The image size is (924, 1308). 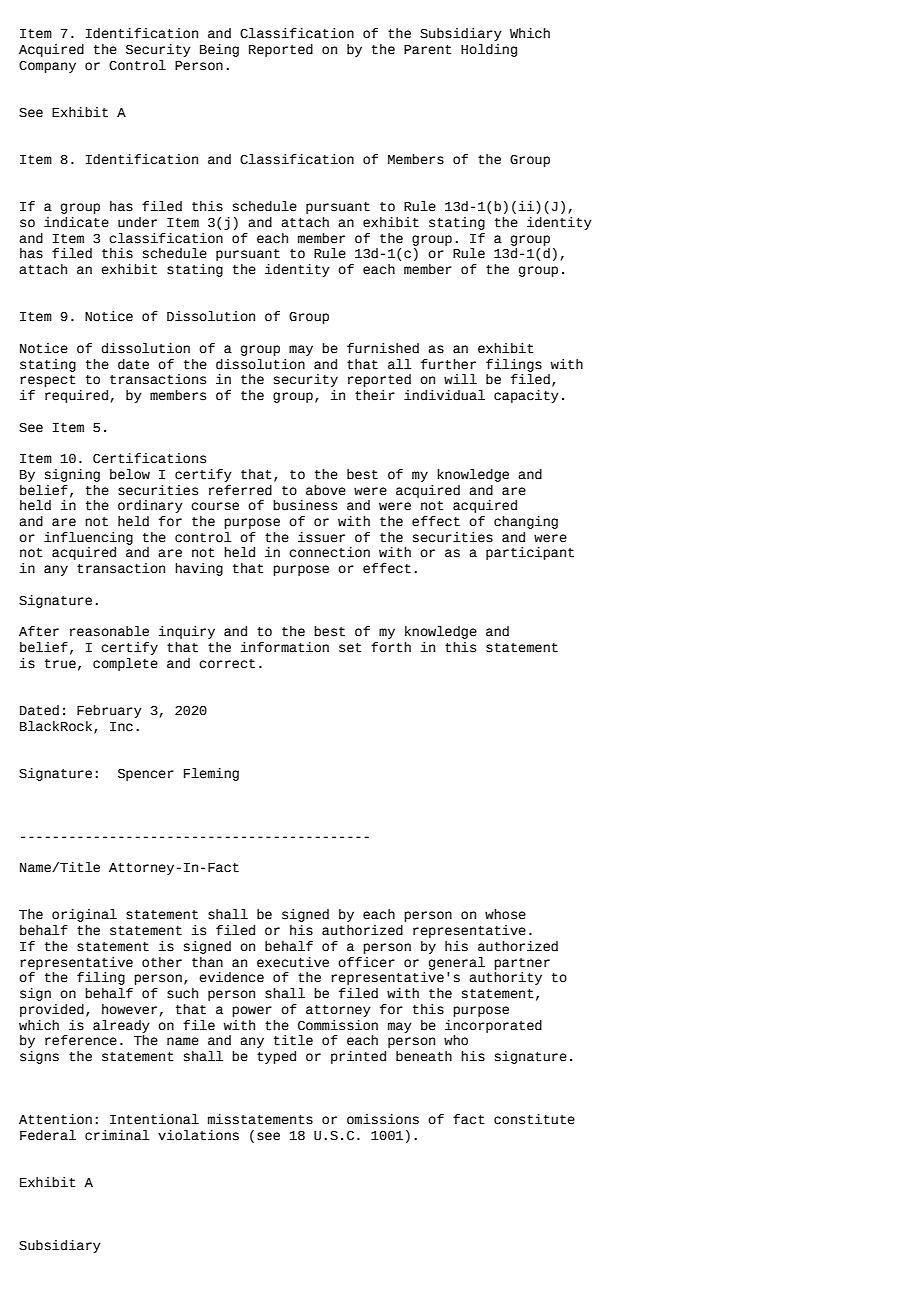 I want to click on further, so click(x=448, y=364).
